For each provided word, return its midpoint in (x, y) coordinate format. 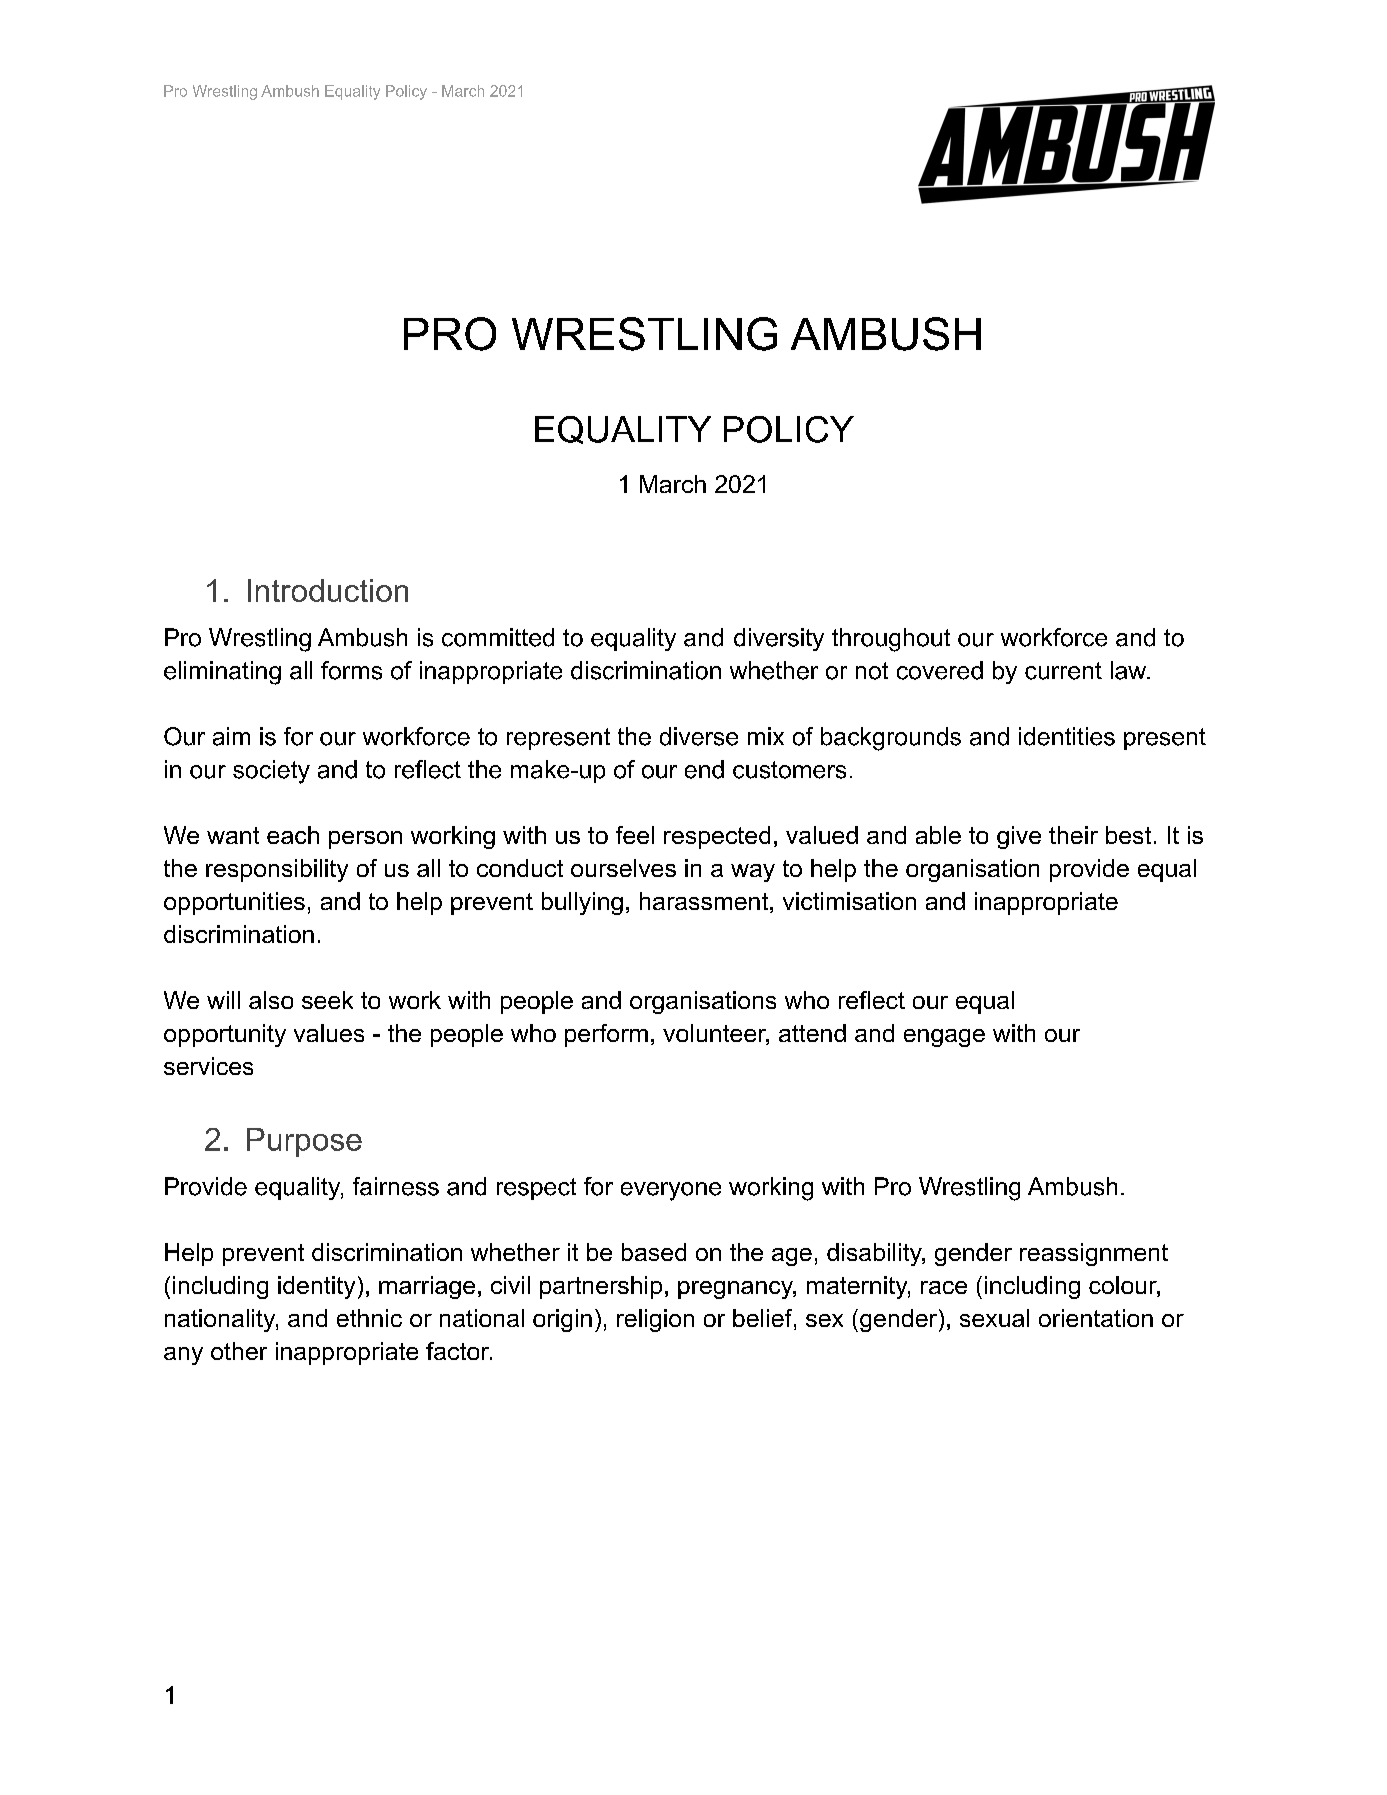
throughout (891, 640)
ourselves (623, 868)
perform (606, 1035)
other (239, 1351)
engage (944, 1038)
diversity (779, 639)
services (208, 1066)
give (1019, 837)
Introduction (328, 590)
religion (655, 1320)
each (293, 835)
